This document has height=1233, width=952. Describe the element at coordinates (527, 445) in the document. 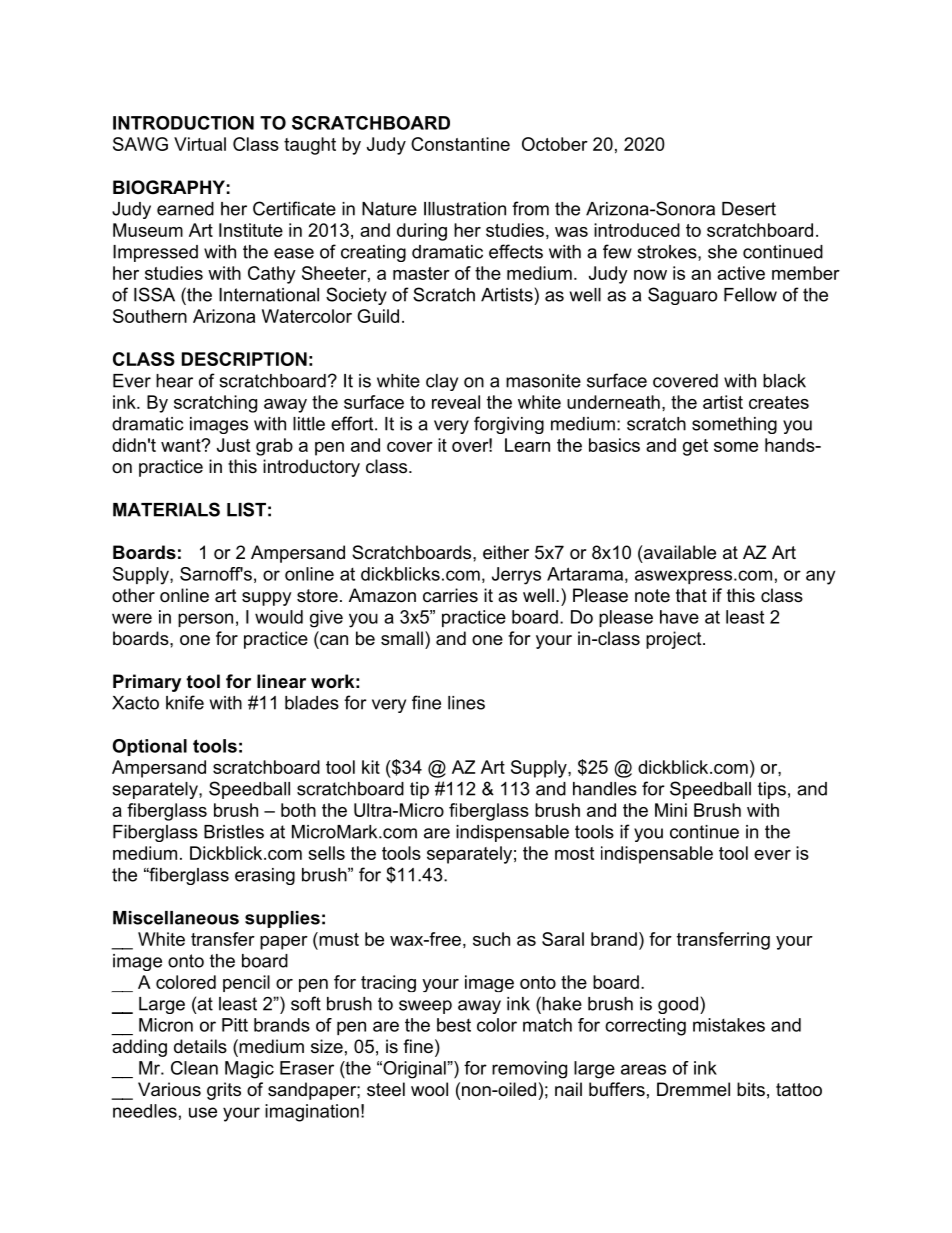

I see `Learn` at that location.
